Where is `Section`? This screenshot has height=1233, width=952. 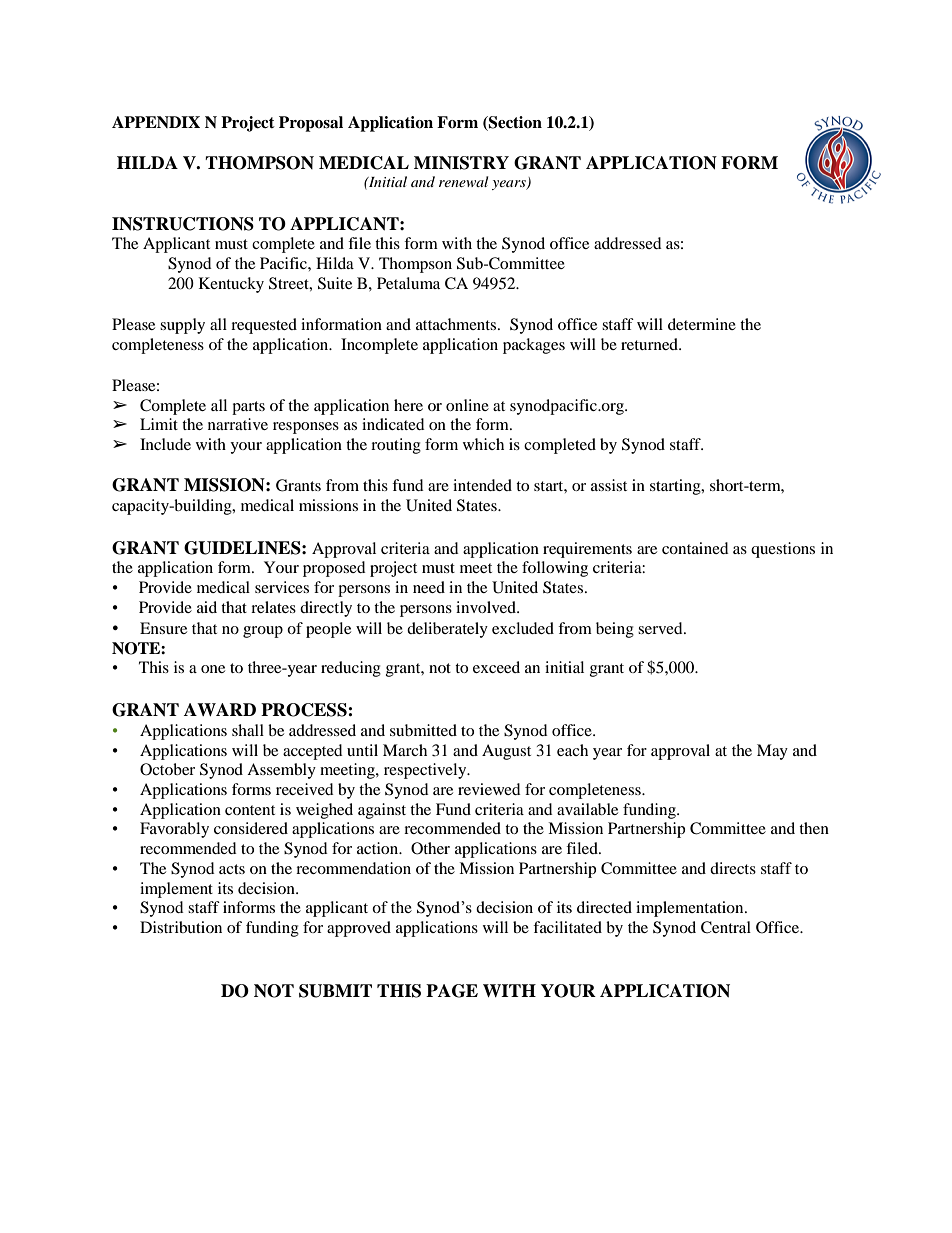
Section is located at coordinates (514, 123).
